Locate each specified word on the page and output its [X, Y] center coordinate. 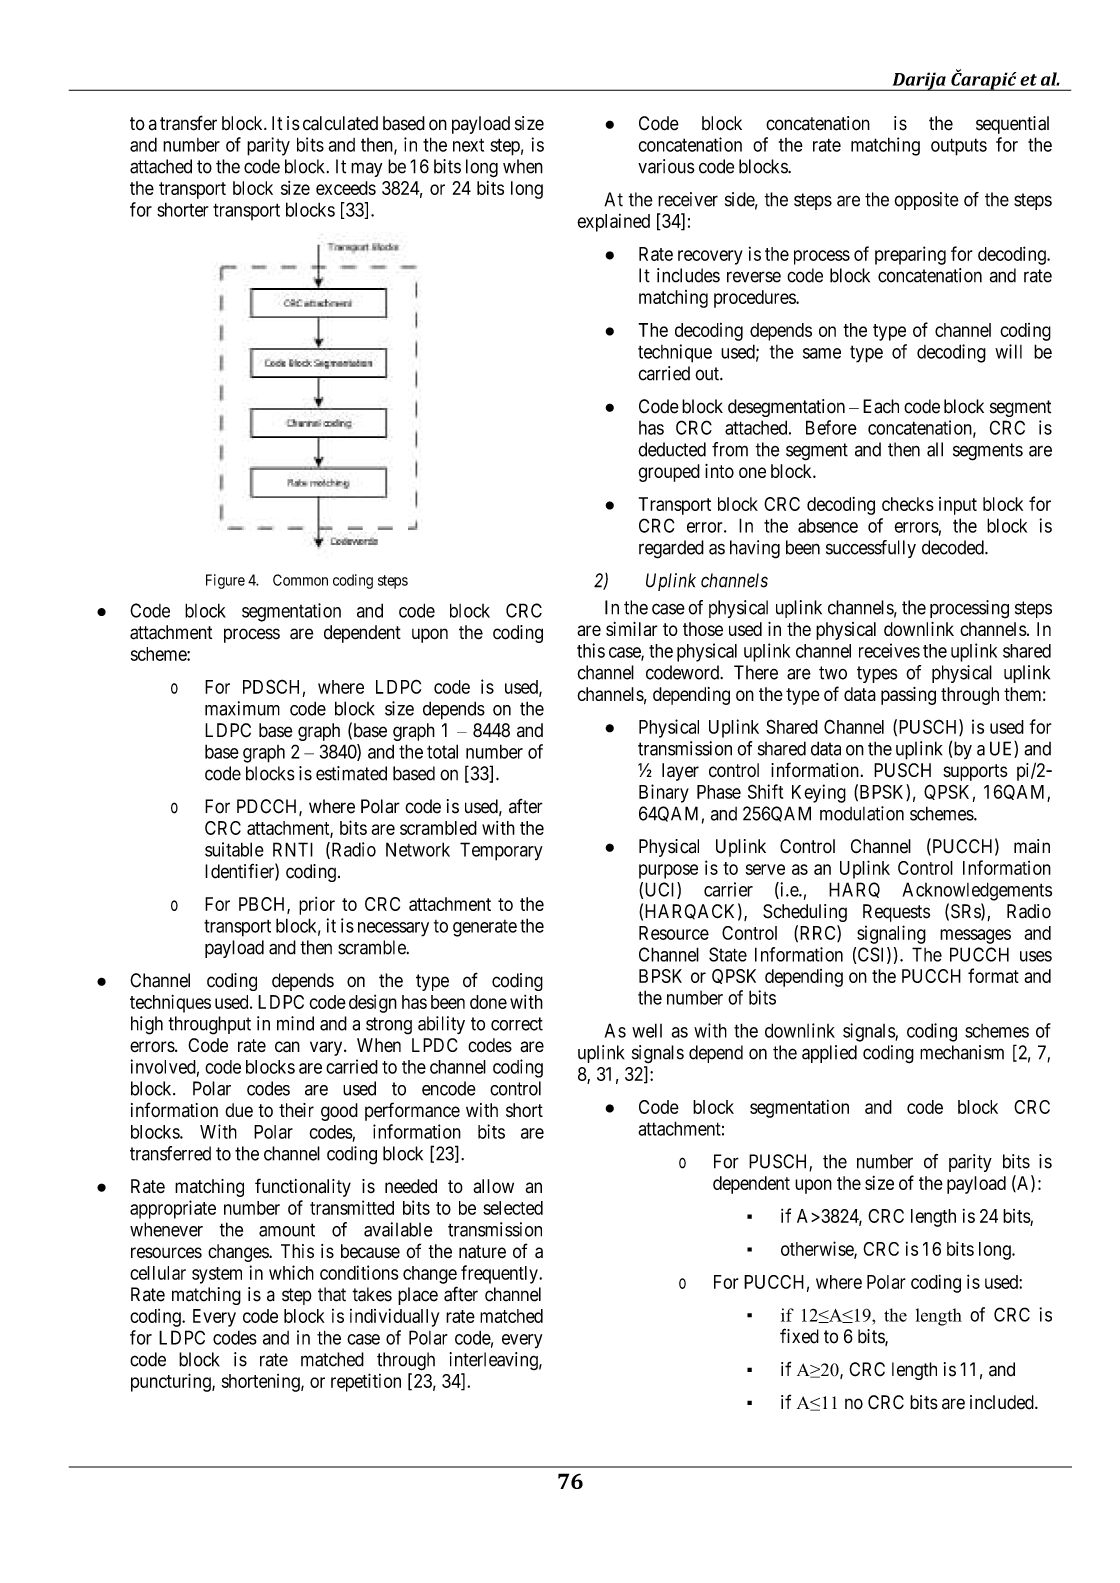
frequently [500, 1274]
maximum [242, 708]
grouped [669, 473]
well [647, 1030]
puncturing [172, 1382]
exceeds [346, 188]
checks [908, 504]
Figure [225, 581]
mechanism [962, 1052]
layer [680, 772]
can [287, 1047]
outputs [959, 147]
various [666, 166]
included [1003, 1402]
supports [975, 772]
